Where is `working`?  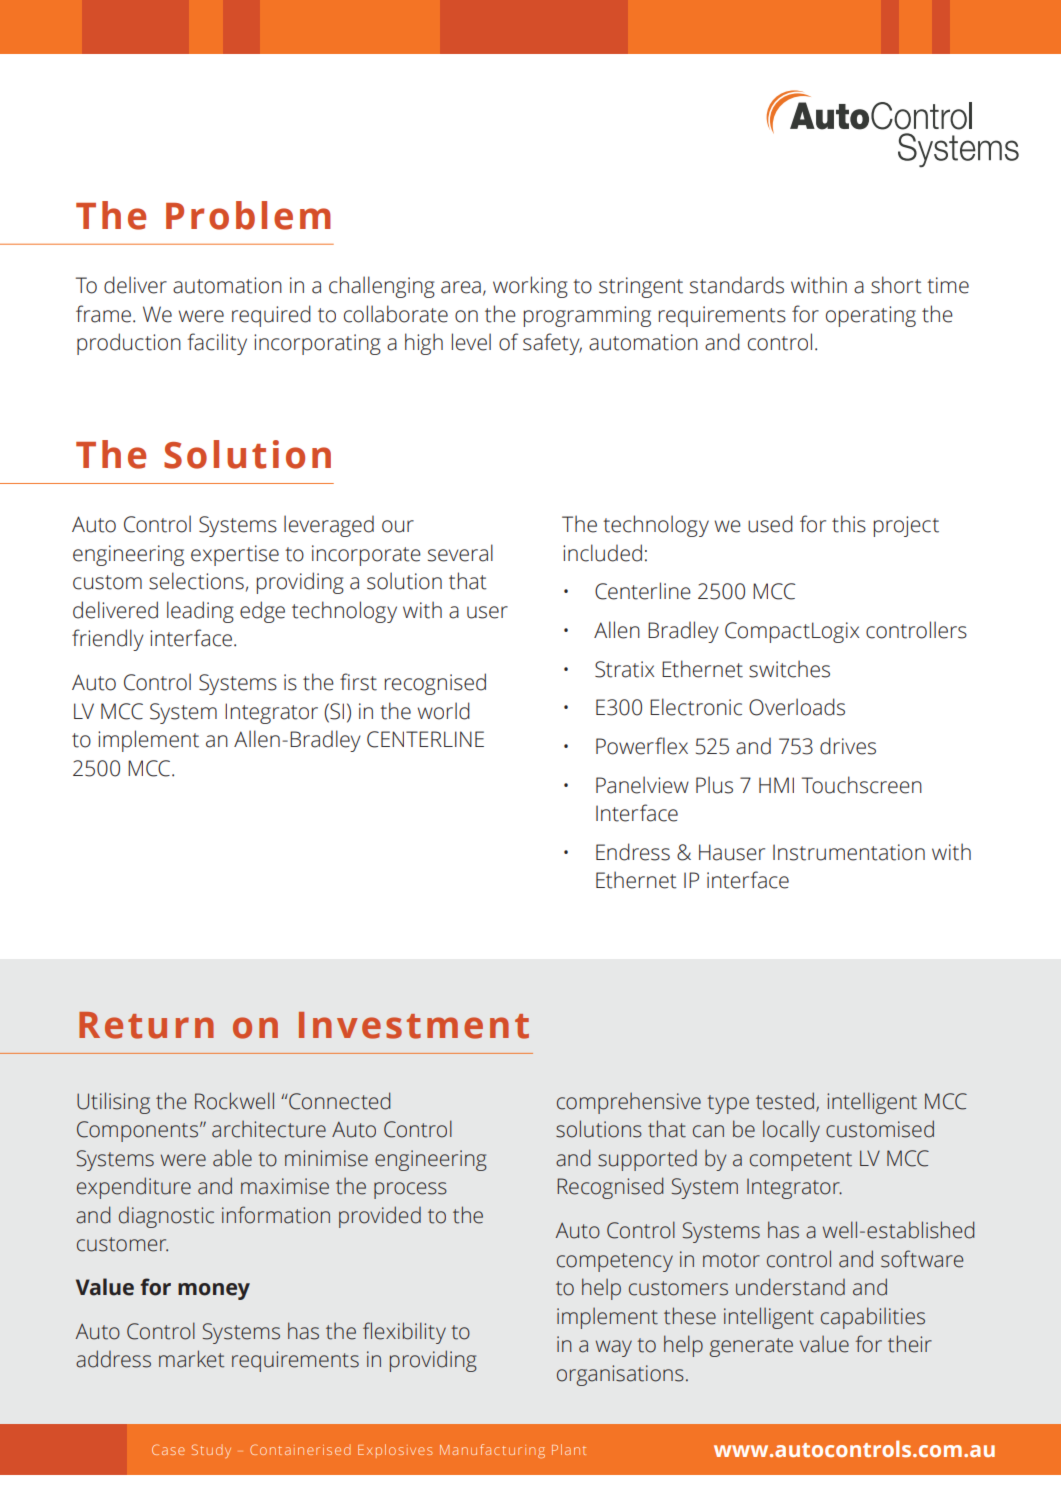 working is located at coordinates (530, 287).
